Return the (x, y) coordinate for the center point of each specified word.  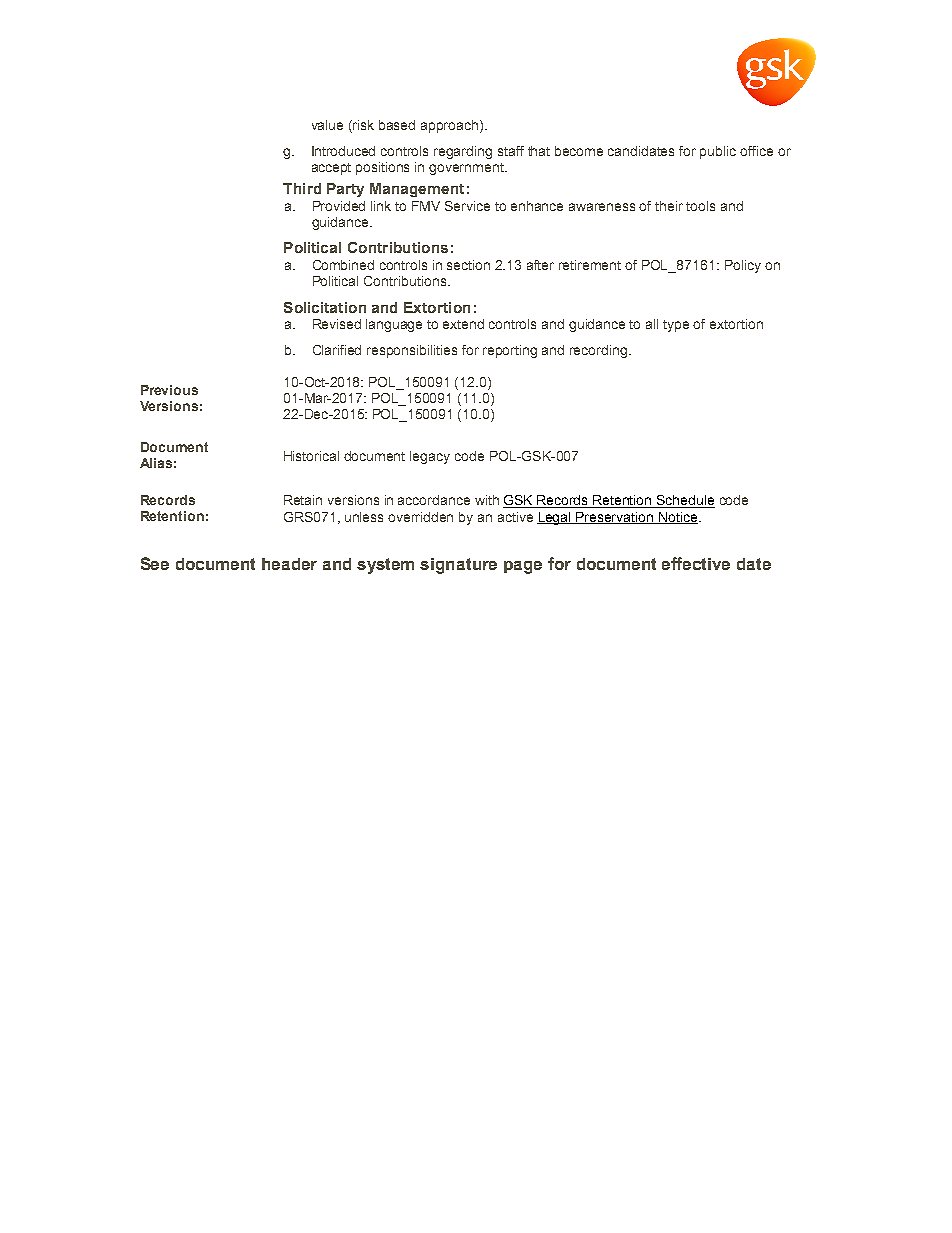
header (289, 564)
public (718, 152)
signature (458, 566)
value (327, 125)
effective (696, 563)
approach (451, 126)
